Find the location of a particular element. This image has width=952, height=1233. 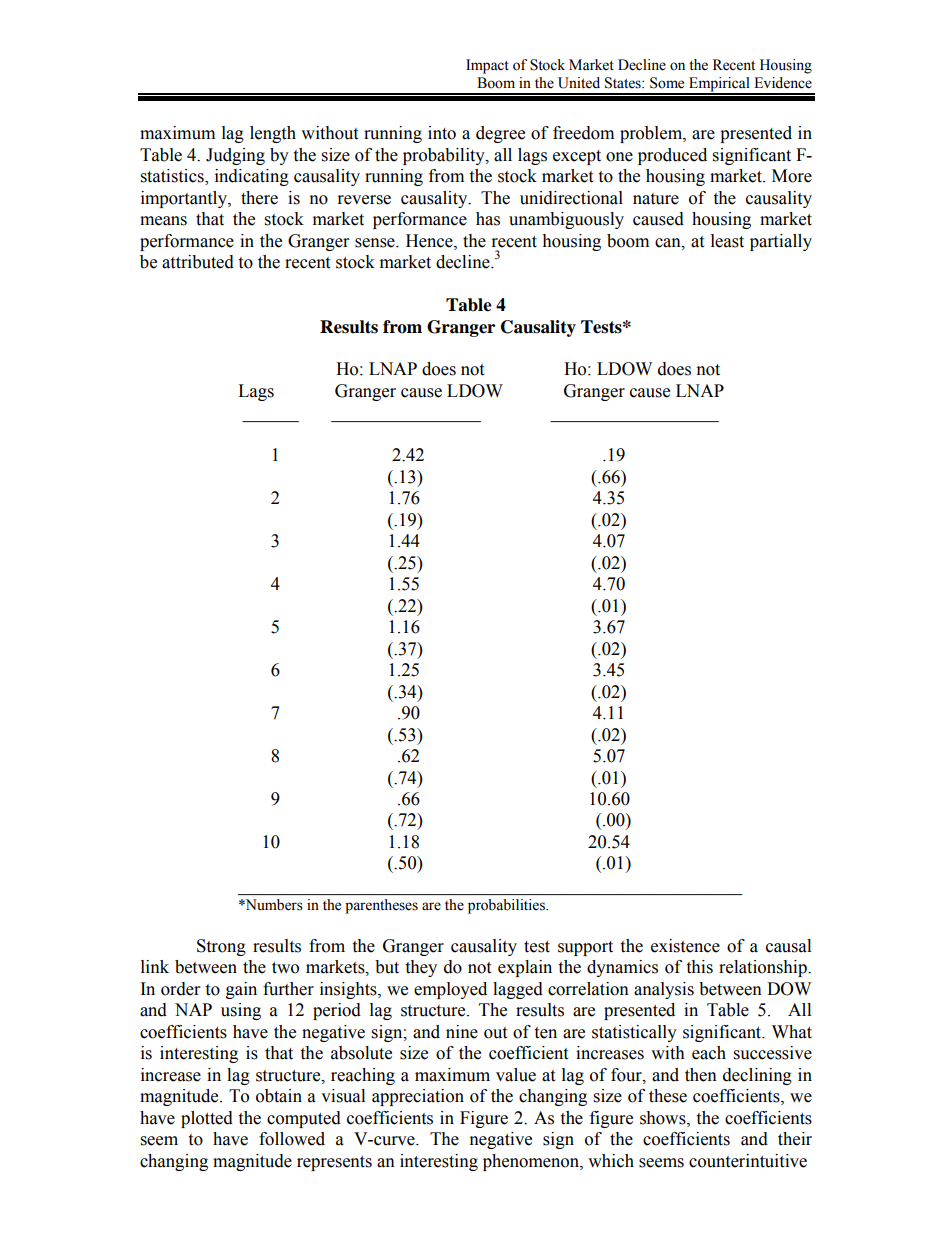

existence is located at coordinates (685, 946).
